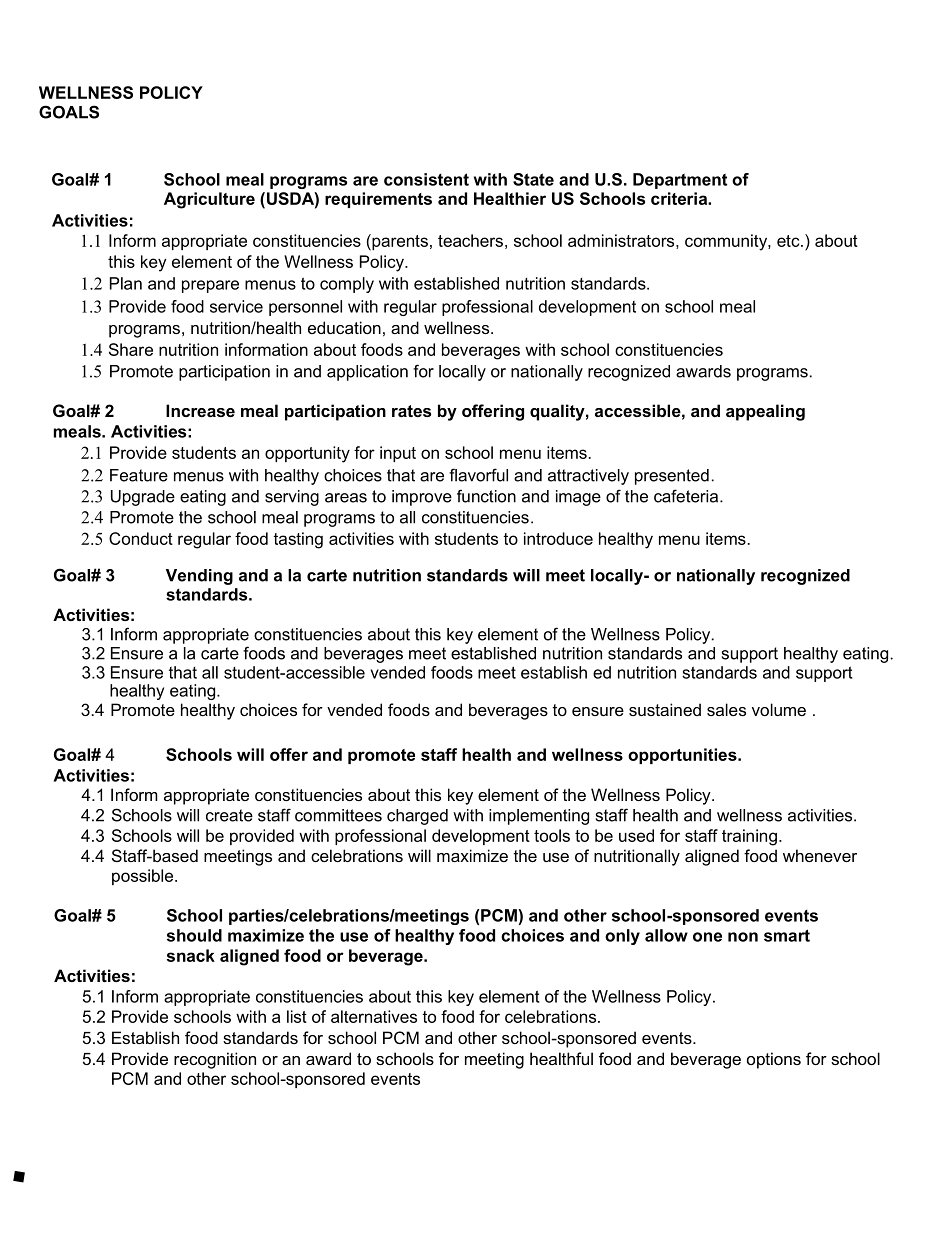 The height and width of the screenshot is (1233, 952). Describe the element at coordinates (215, 1060) in the screenshot. I see `recognition` at that location.
